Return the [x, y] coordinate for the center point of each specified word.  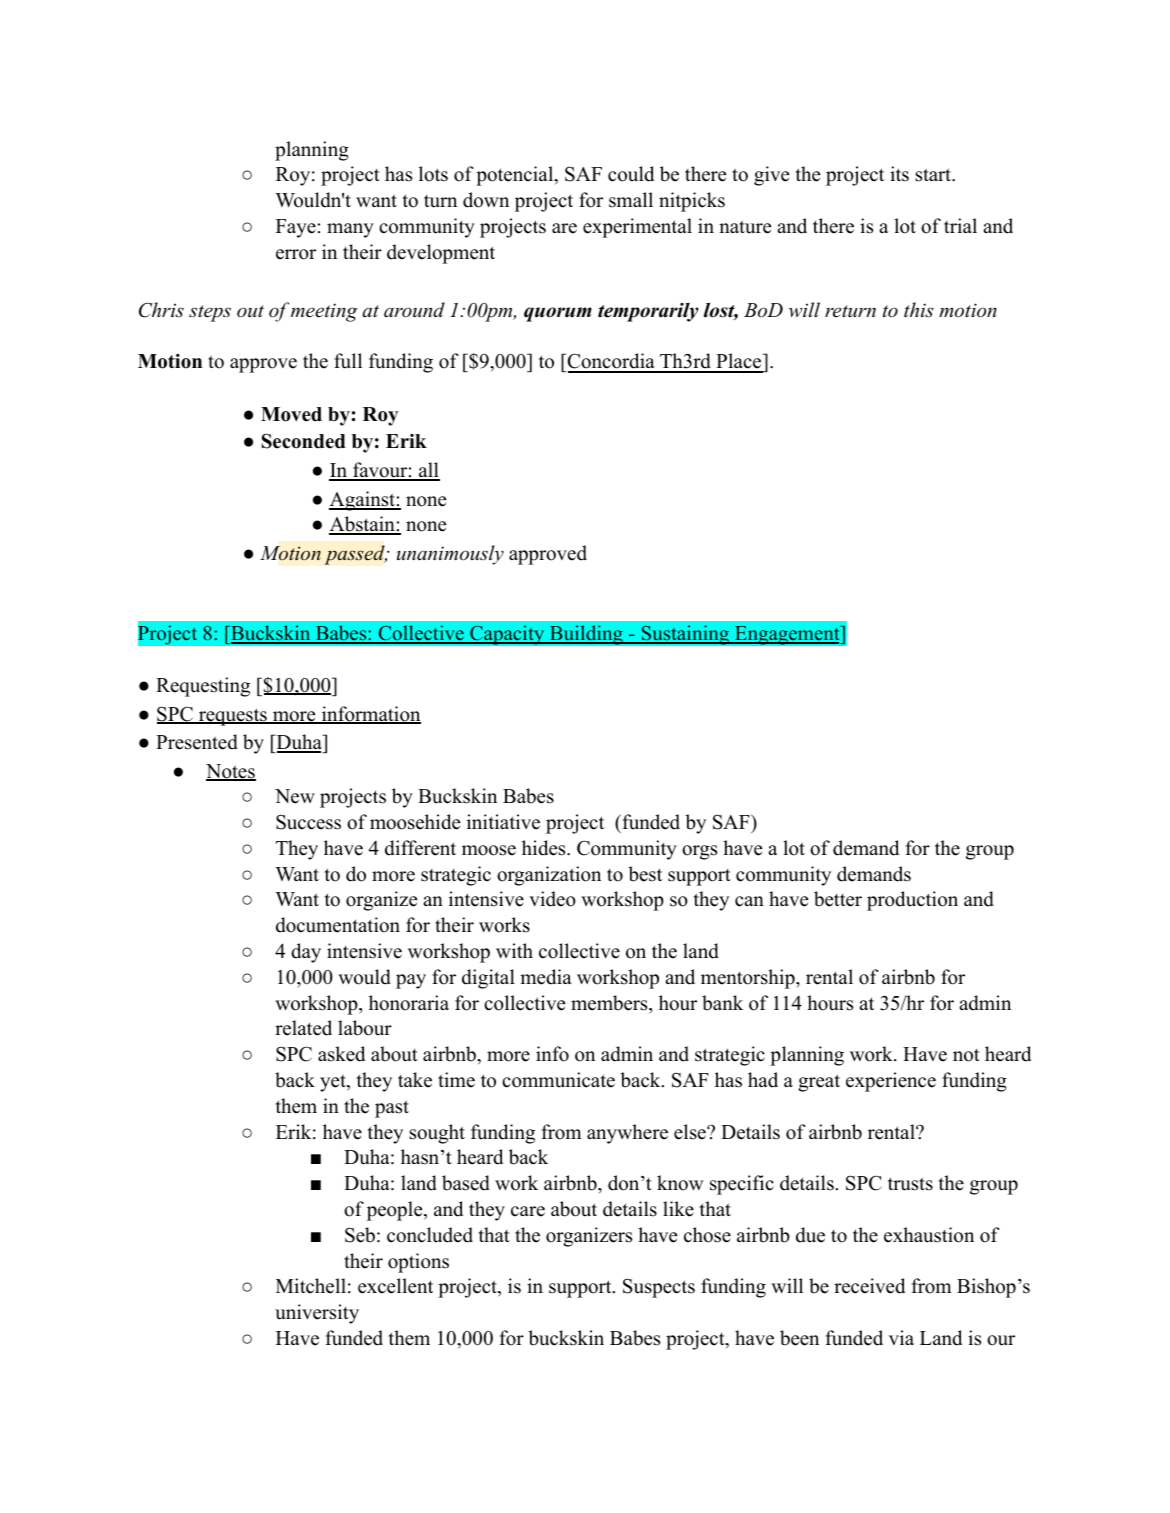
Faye [296, 228]
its [899, 174]
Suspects [659, 1288]
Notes [231, 772]
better [838, 899]
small [631, 200]
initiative [503, 822]
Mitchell [311, 1286]
